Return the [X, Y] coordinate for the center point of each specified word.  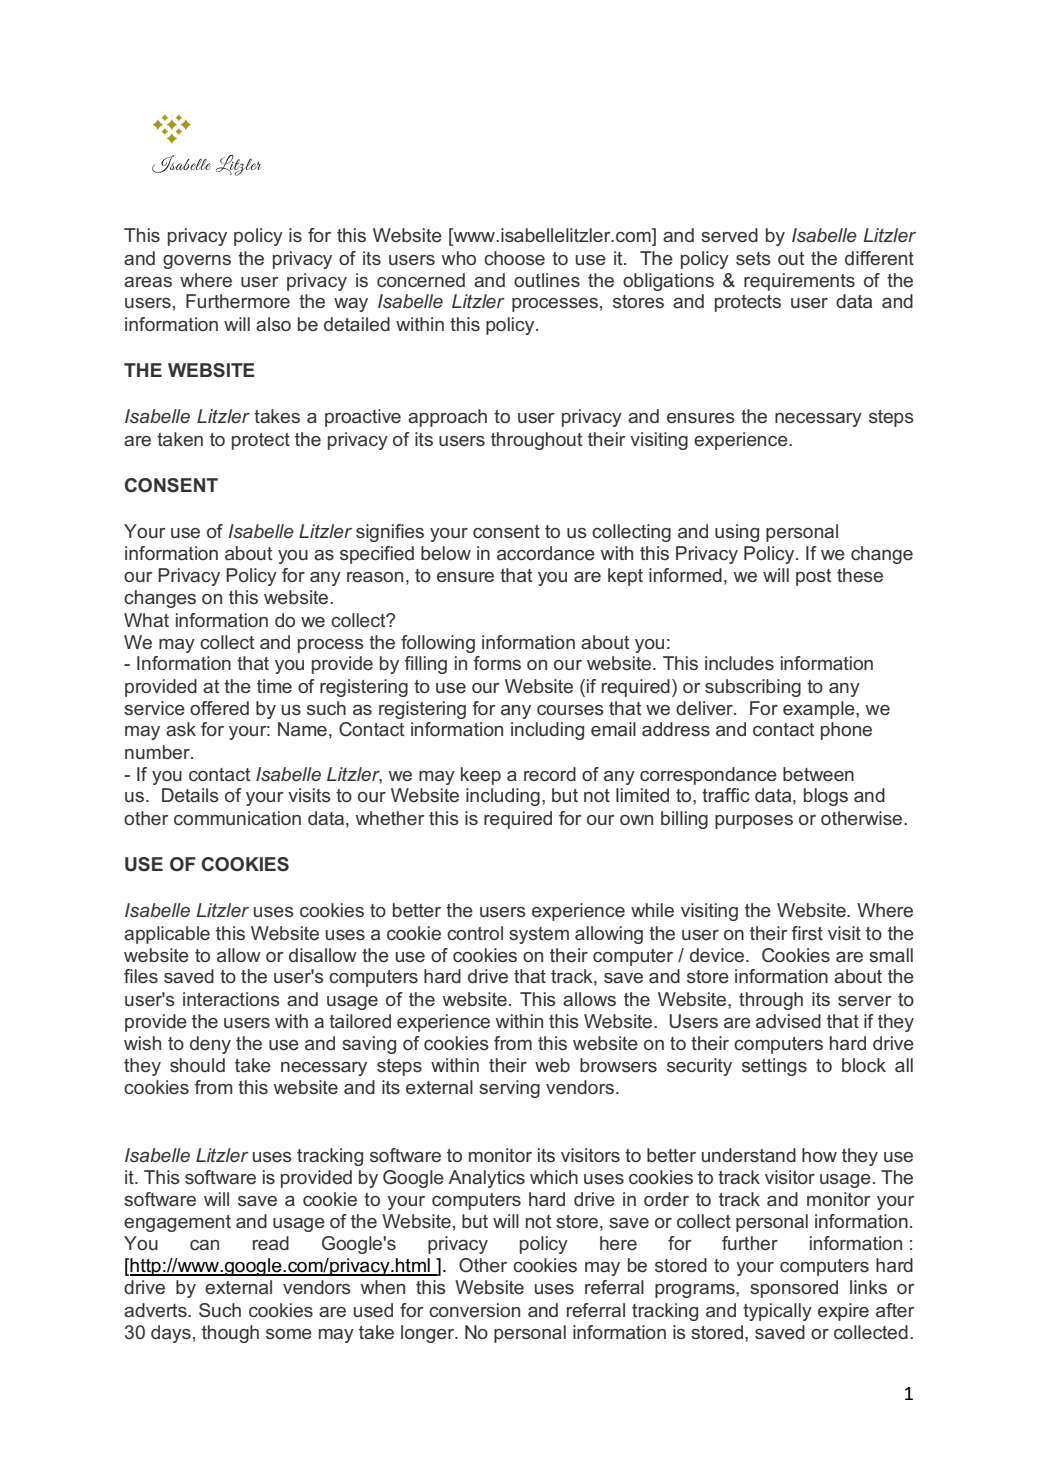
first [807, 933]
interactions [231, 999]
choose [514, 258]
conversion [474, 1310]
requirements [799, 282]
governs [197, 262]
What [146, 620]
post [813, 577]
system [539, 935]
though [230, 1334]
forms [497, 663]
